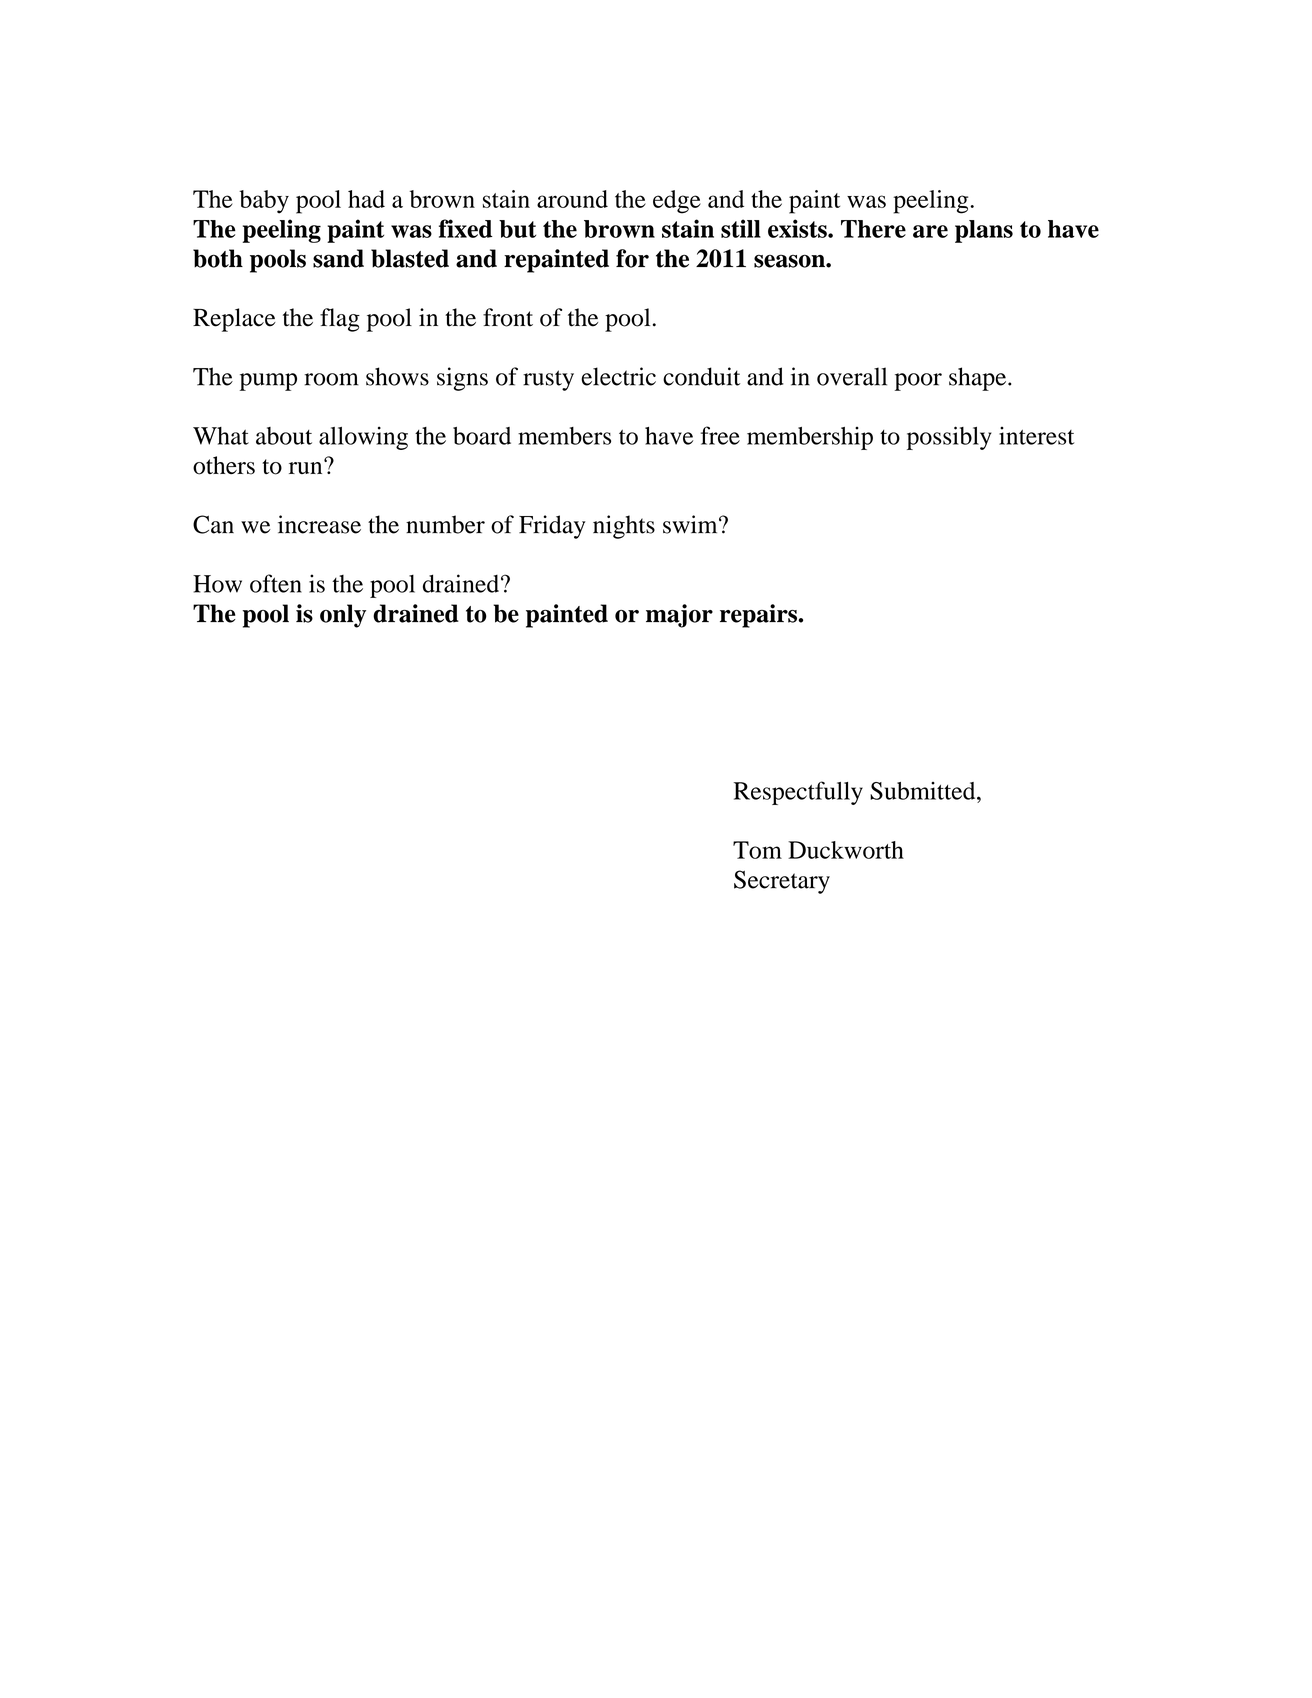 Image resolution: width=1312 pixels, height=1698 pixels. I want to click on Submitted, so click(924, 791).
